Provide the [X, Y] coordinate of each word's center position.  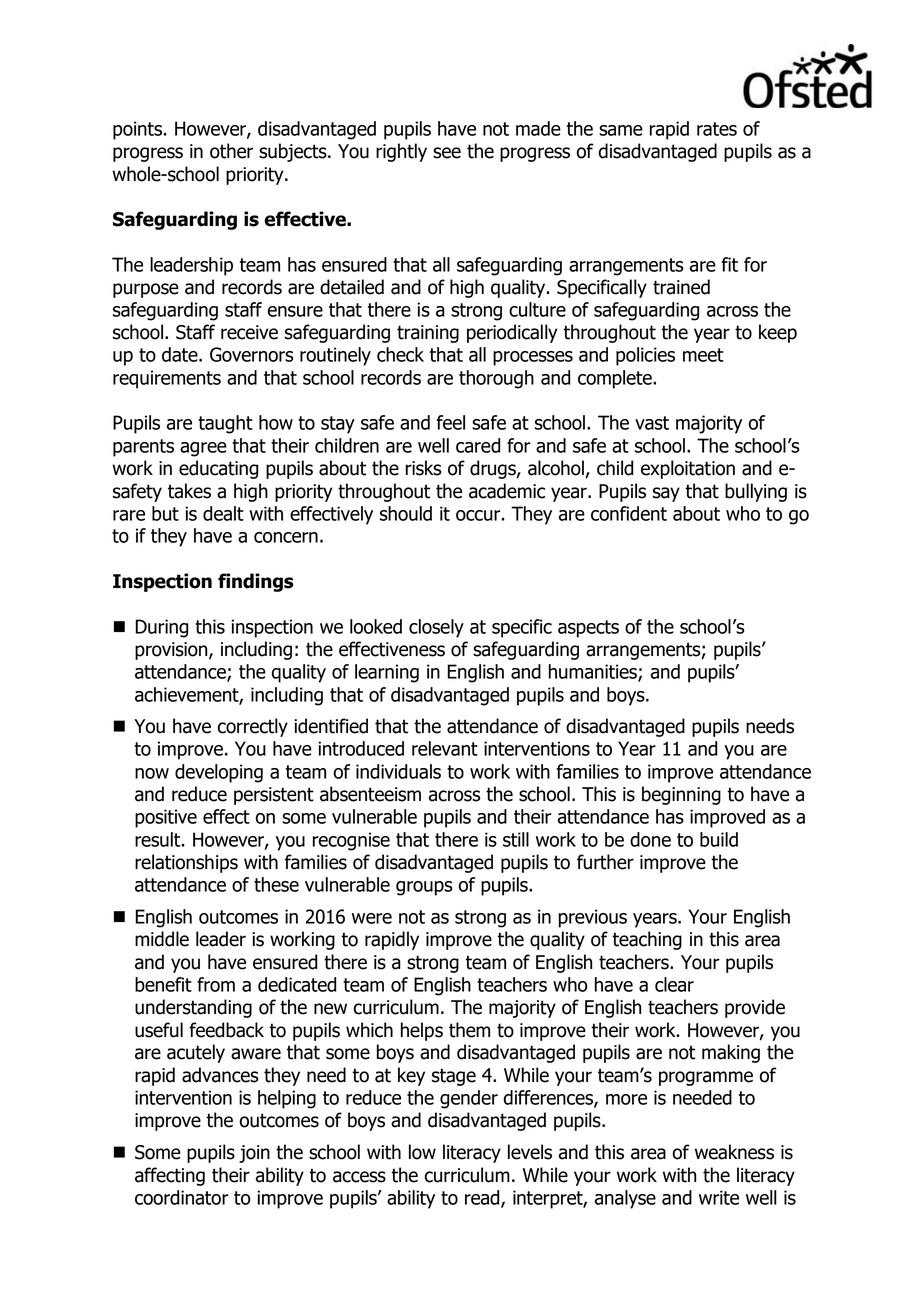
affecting [170, 1176]
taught [225, 424]
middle [162, 939]
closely [436, 628]
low [422, 1152]
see [447, 153]
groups [424, 888]
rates [717, 129]
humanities [594, 672]
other [231, 151]
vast [652, 423]
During [161, 628]
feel [450, 422]
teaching [647, 940]
